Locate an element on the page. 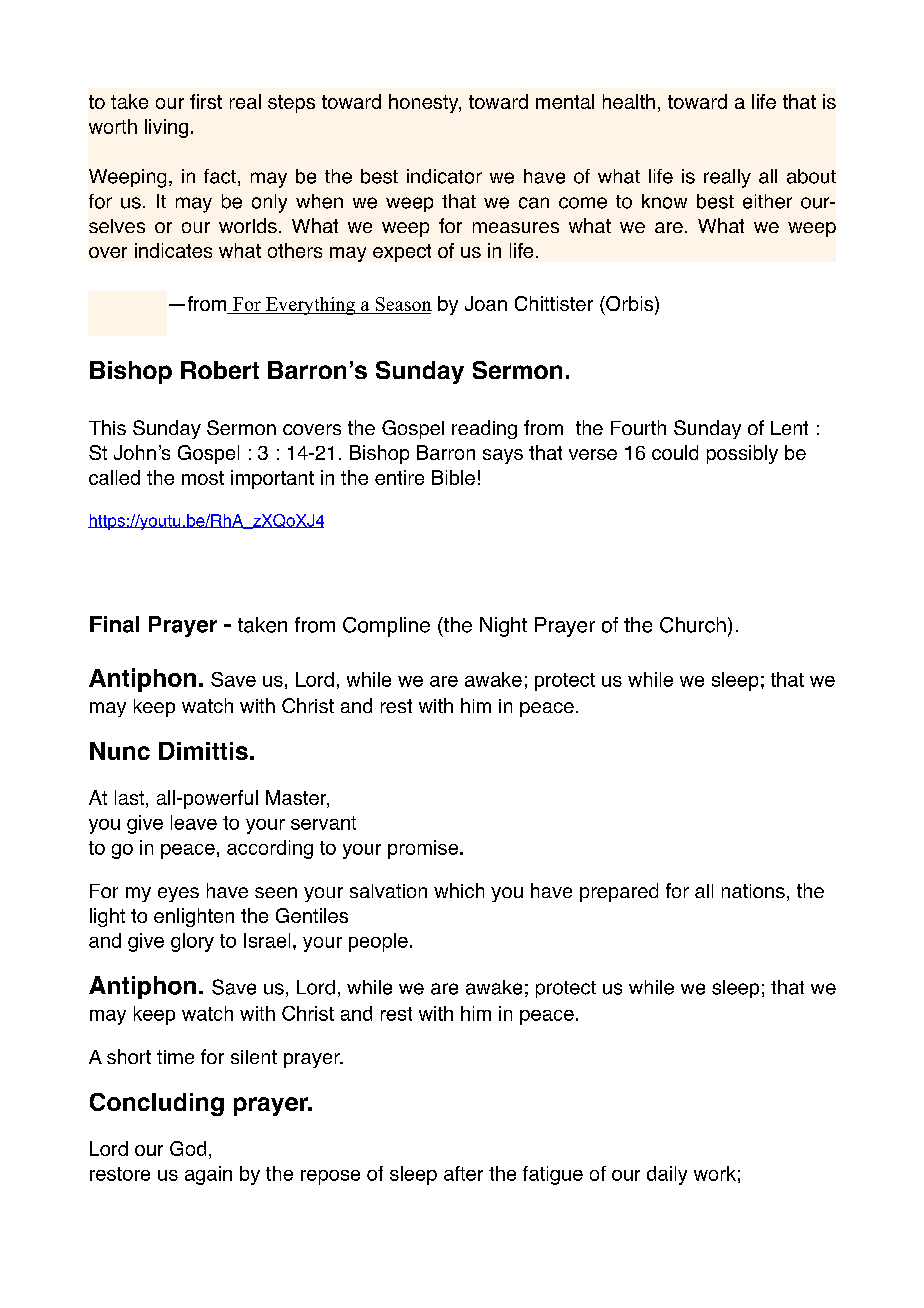  God is located at coordinates (188, 1148).
